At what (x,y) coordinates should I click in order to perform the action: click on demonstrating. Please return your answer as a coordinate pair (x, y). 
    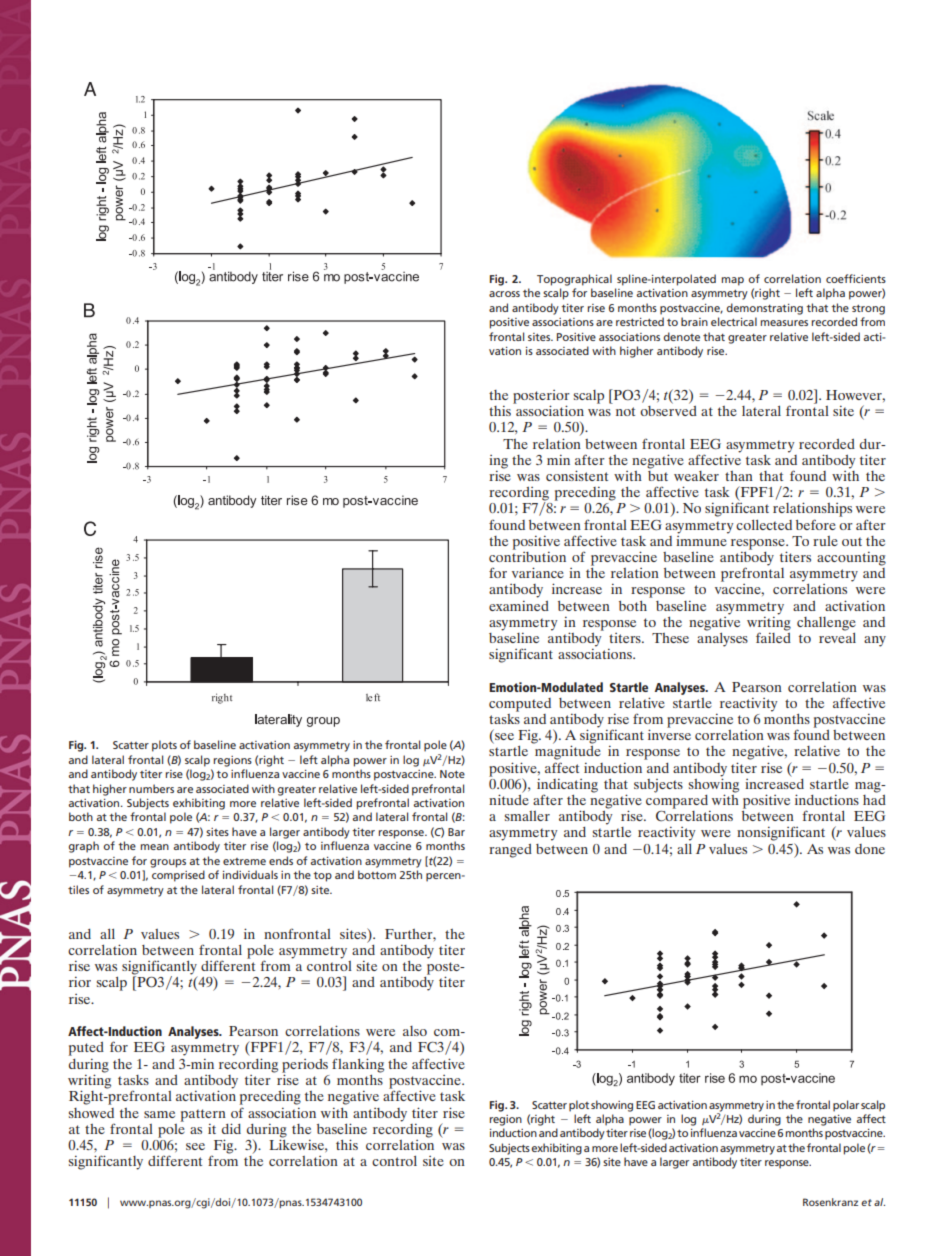
    Looking at the image, I should click on (765, 309).
